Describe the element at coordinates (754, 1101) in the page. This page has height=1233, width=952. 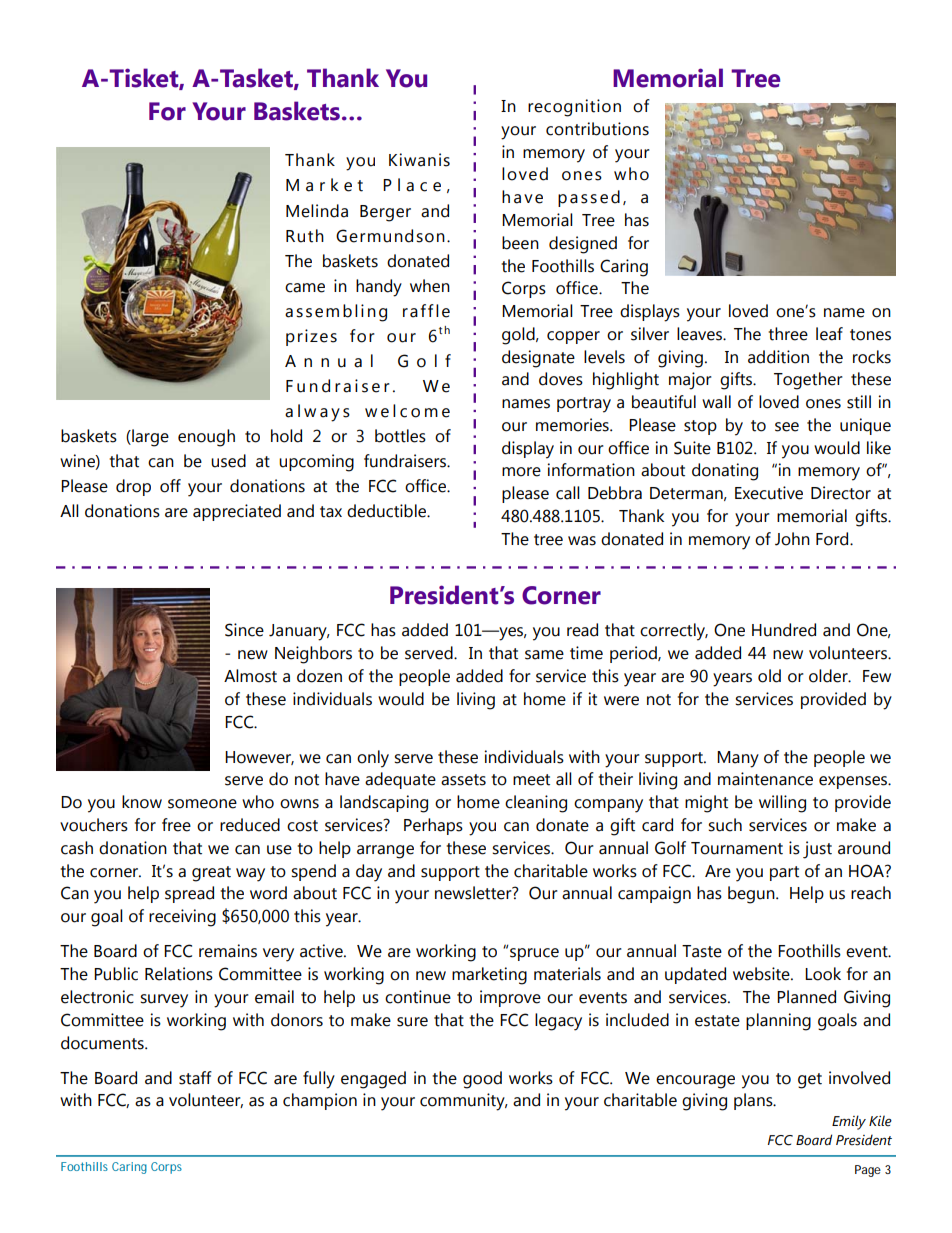
I see `plans` at that location.
